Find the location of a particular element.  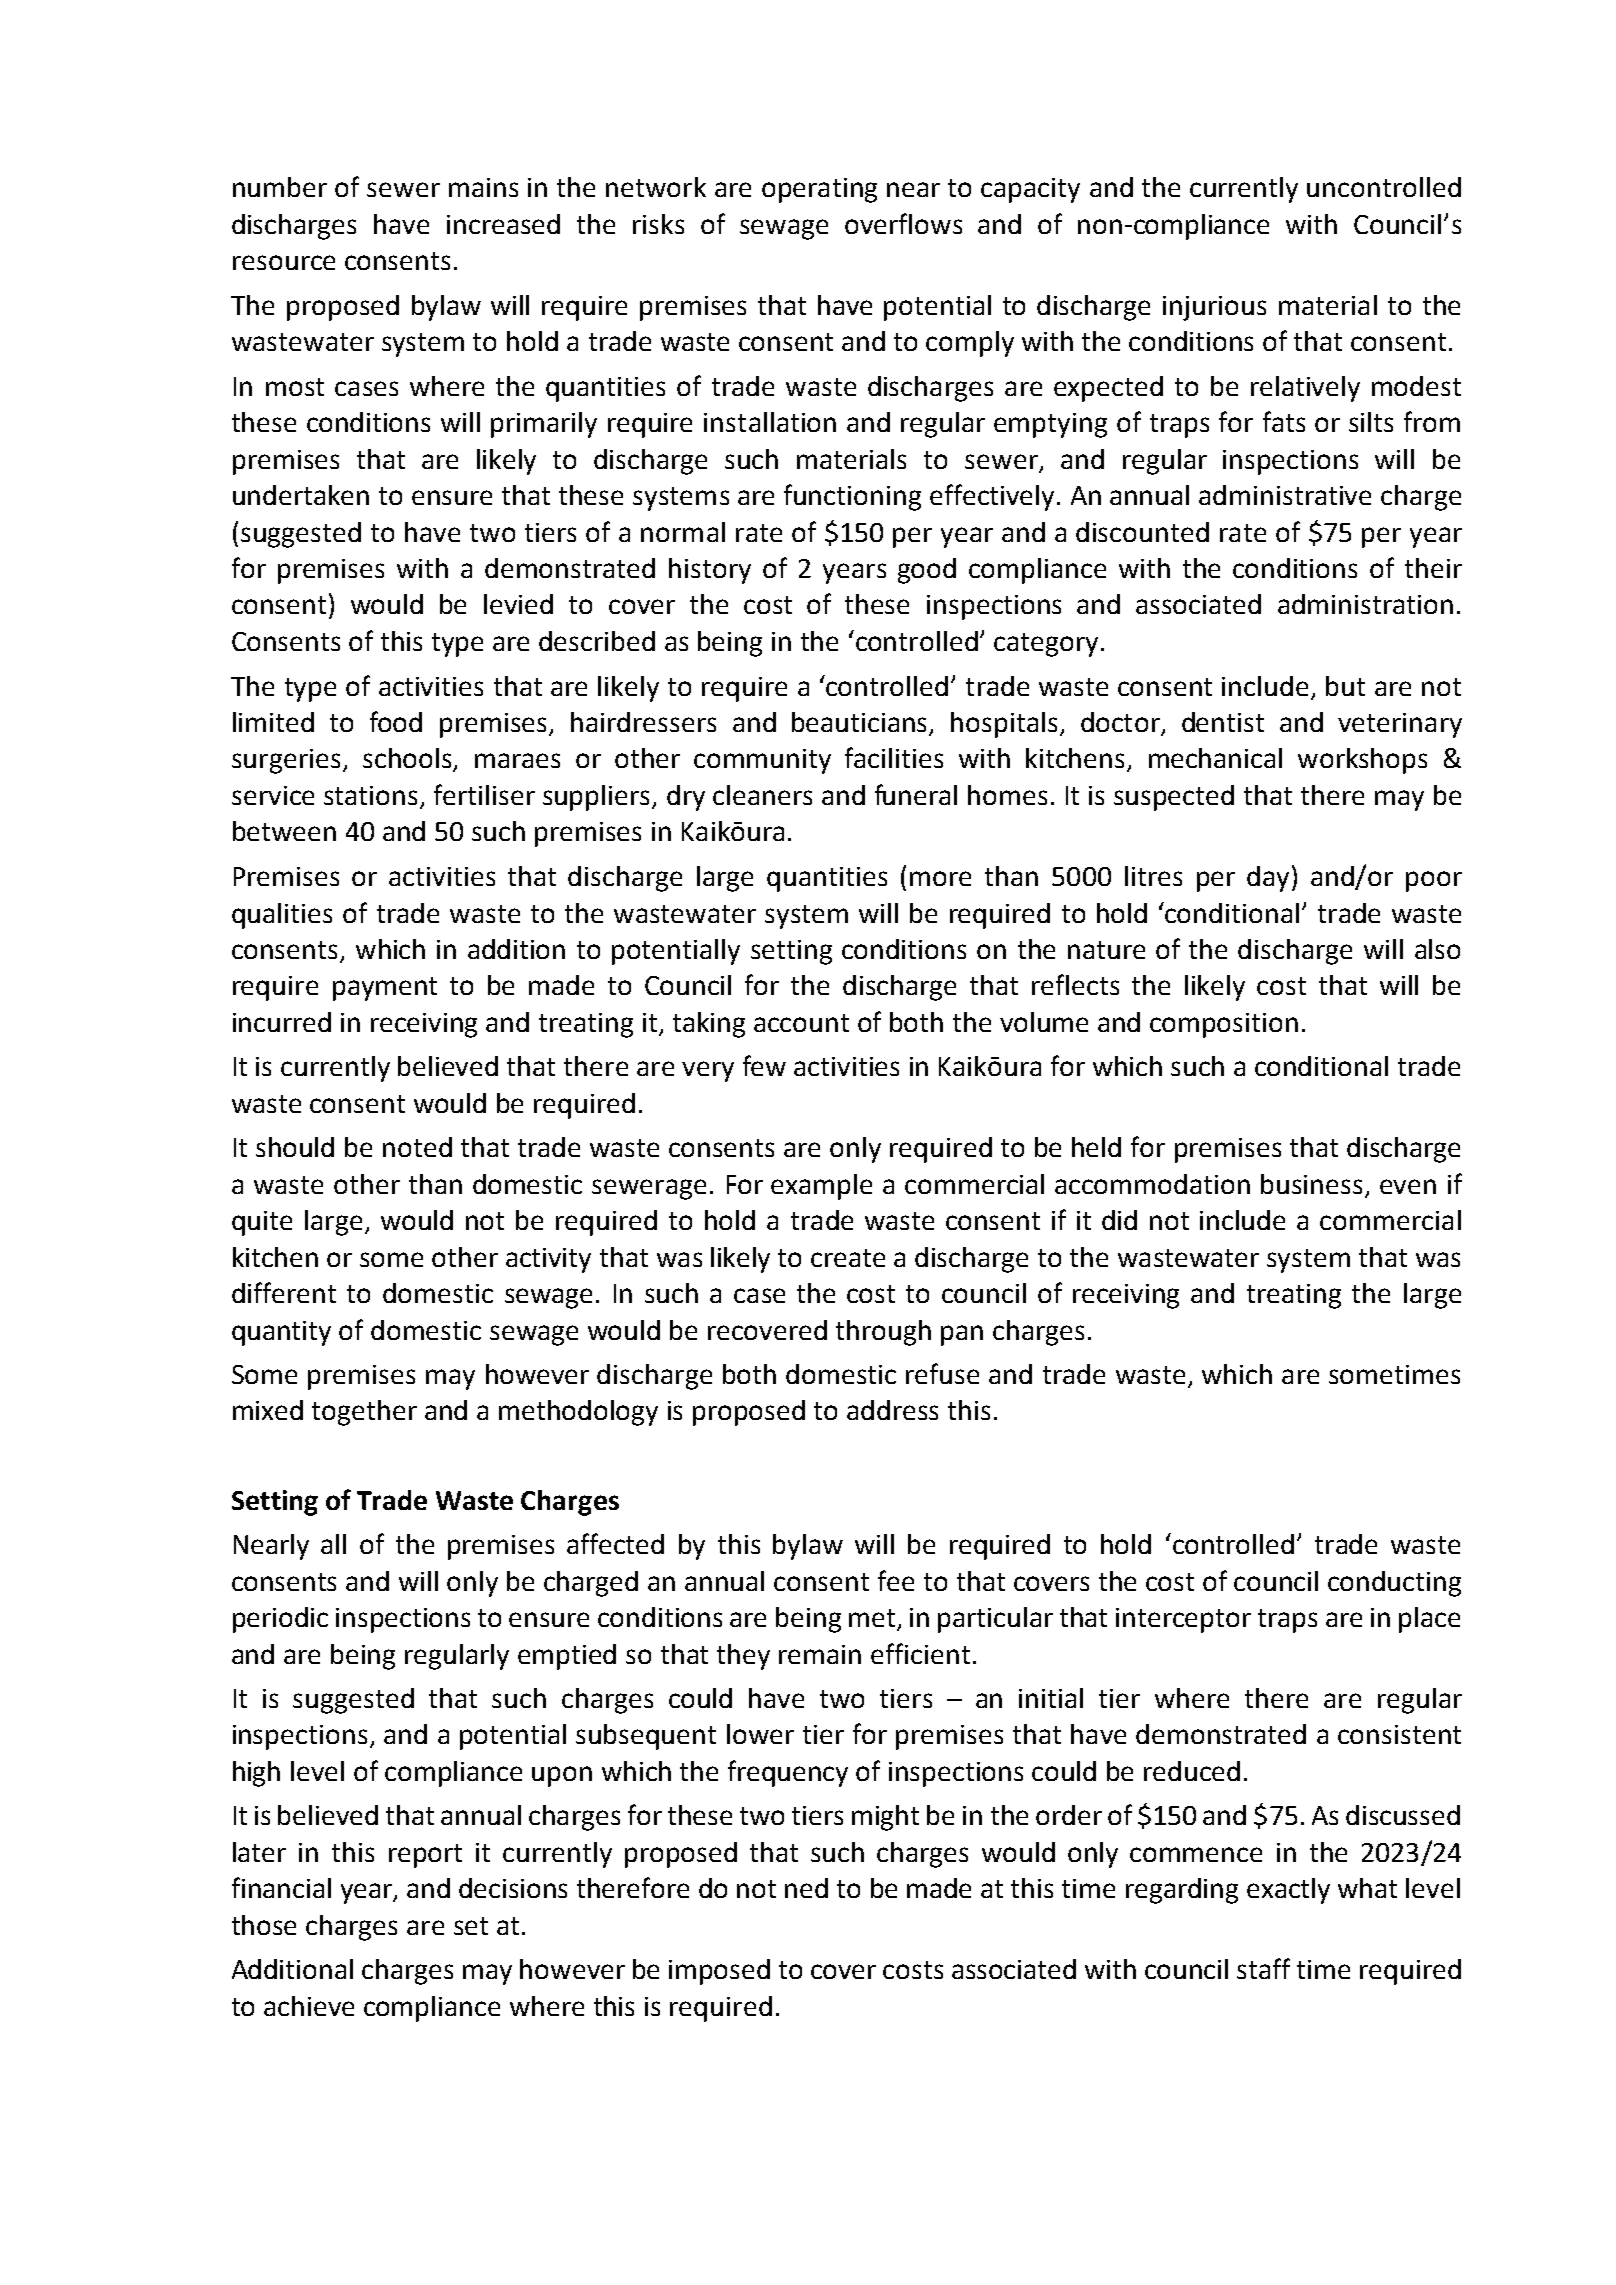

increased is located at coordinates (503, 224).
